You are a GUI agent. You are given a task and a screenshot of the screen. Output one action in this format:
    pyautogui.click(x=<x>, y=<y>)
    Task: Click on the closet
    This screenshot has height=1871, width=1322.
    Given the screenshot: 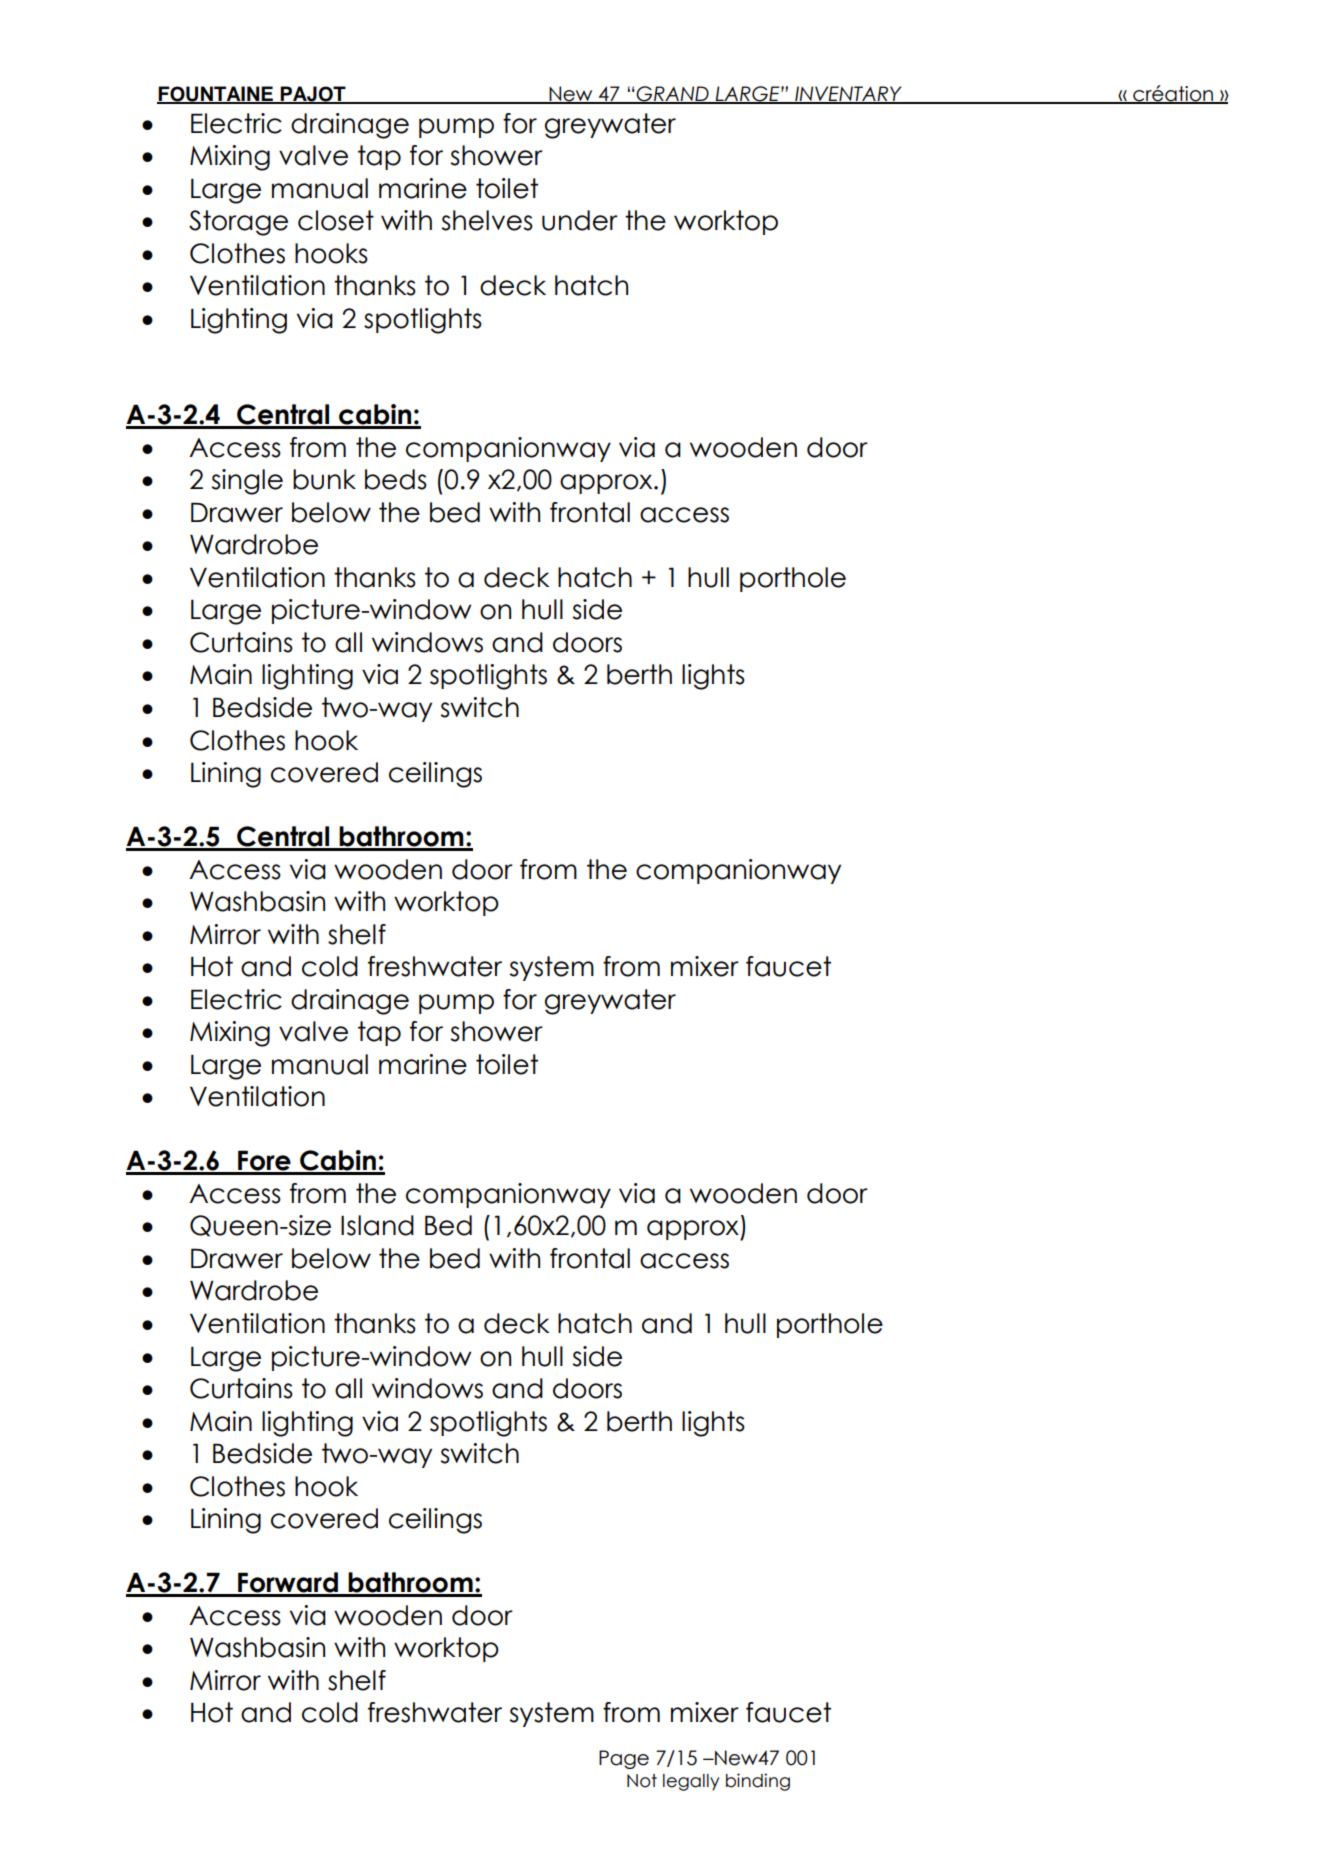 What is the action you would take?
    pyautogui.click(x=336, y=220)
